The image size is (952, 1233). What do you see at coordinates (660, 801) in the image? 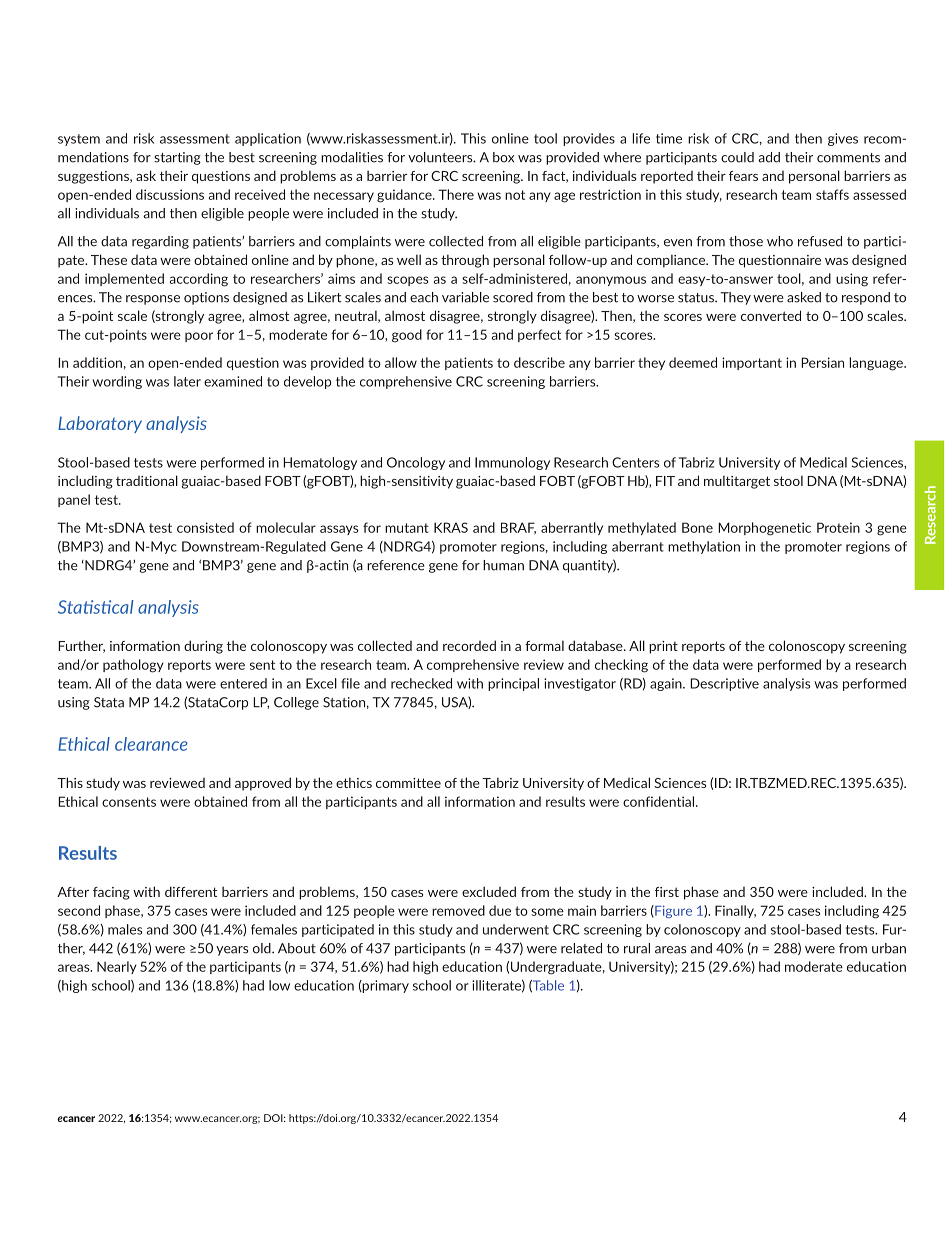
I see `confidential` at bounding box center [660, 801].
